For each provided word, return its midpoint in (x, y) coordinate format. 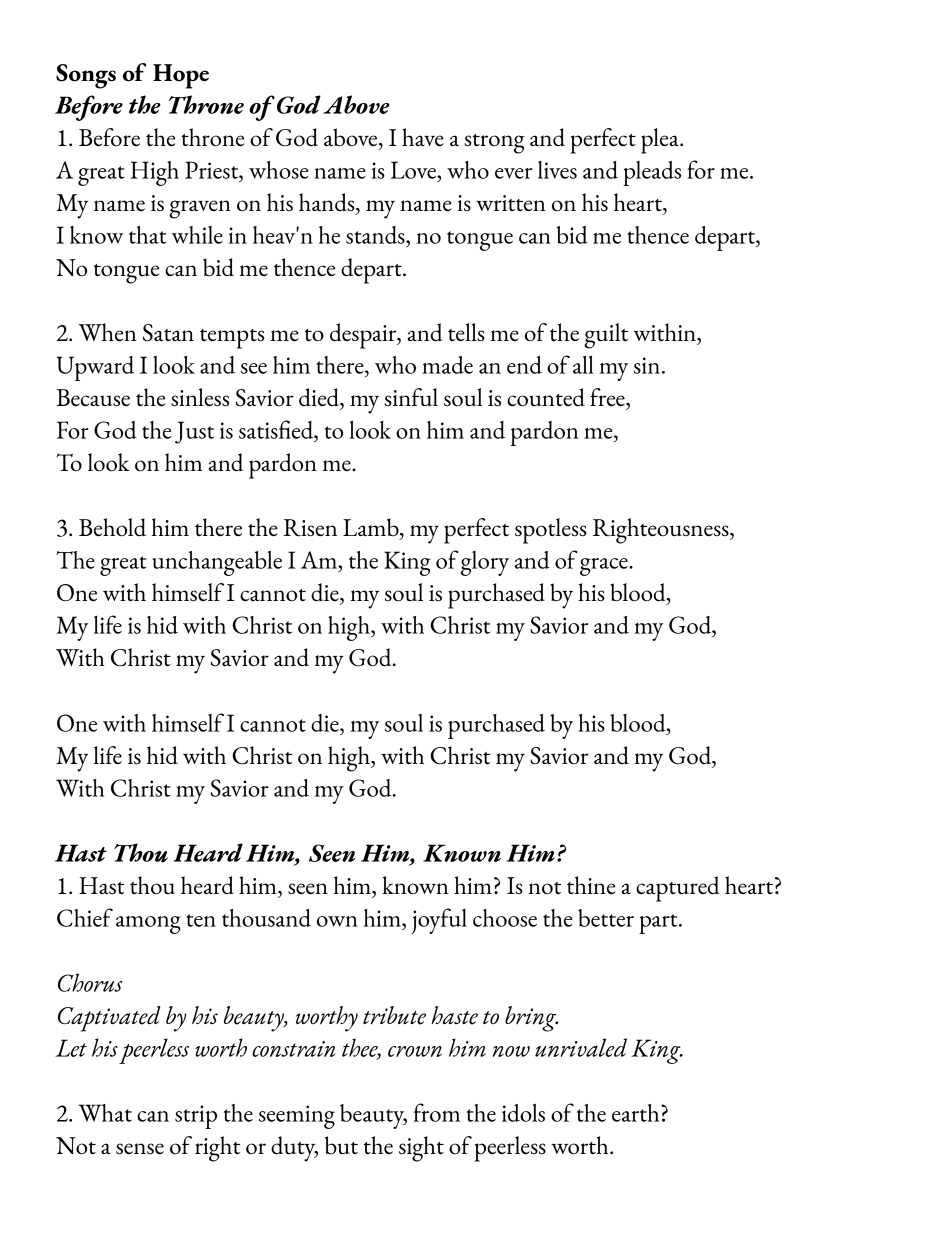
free (608, 397)
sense (140, 1148)
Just (194, 432)
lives (557, 170)
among (148, 925)
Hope (181, 76)
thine (591, 885)
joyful (439, 921)
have (423, 137)
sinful (411, 397)
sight (421, 1149)
